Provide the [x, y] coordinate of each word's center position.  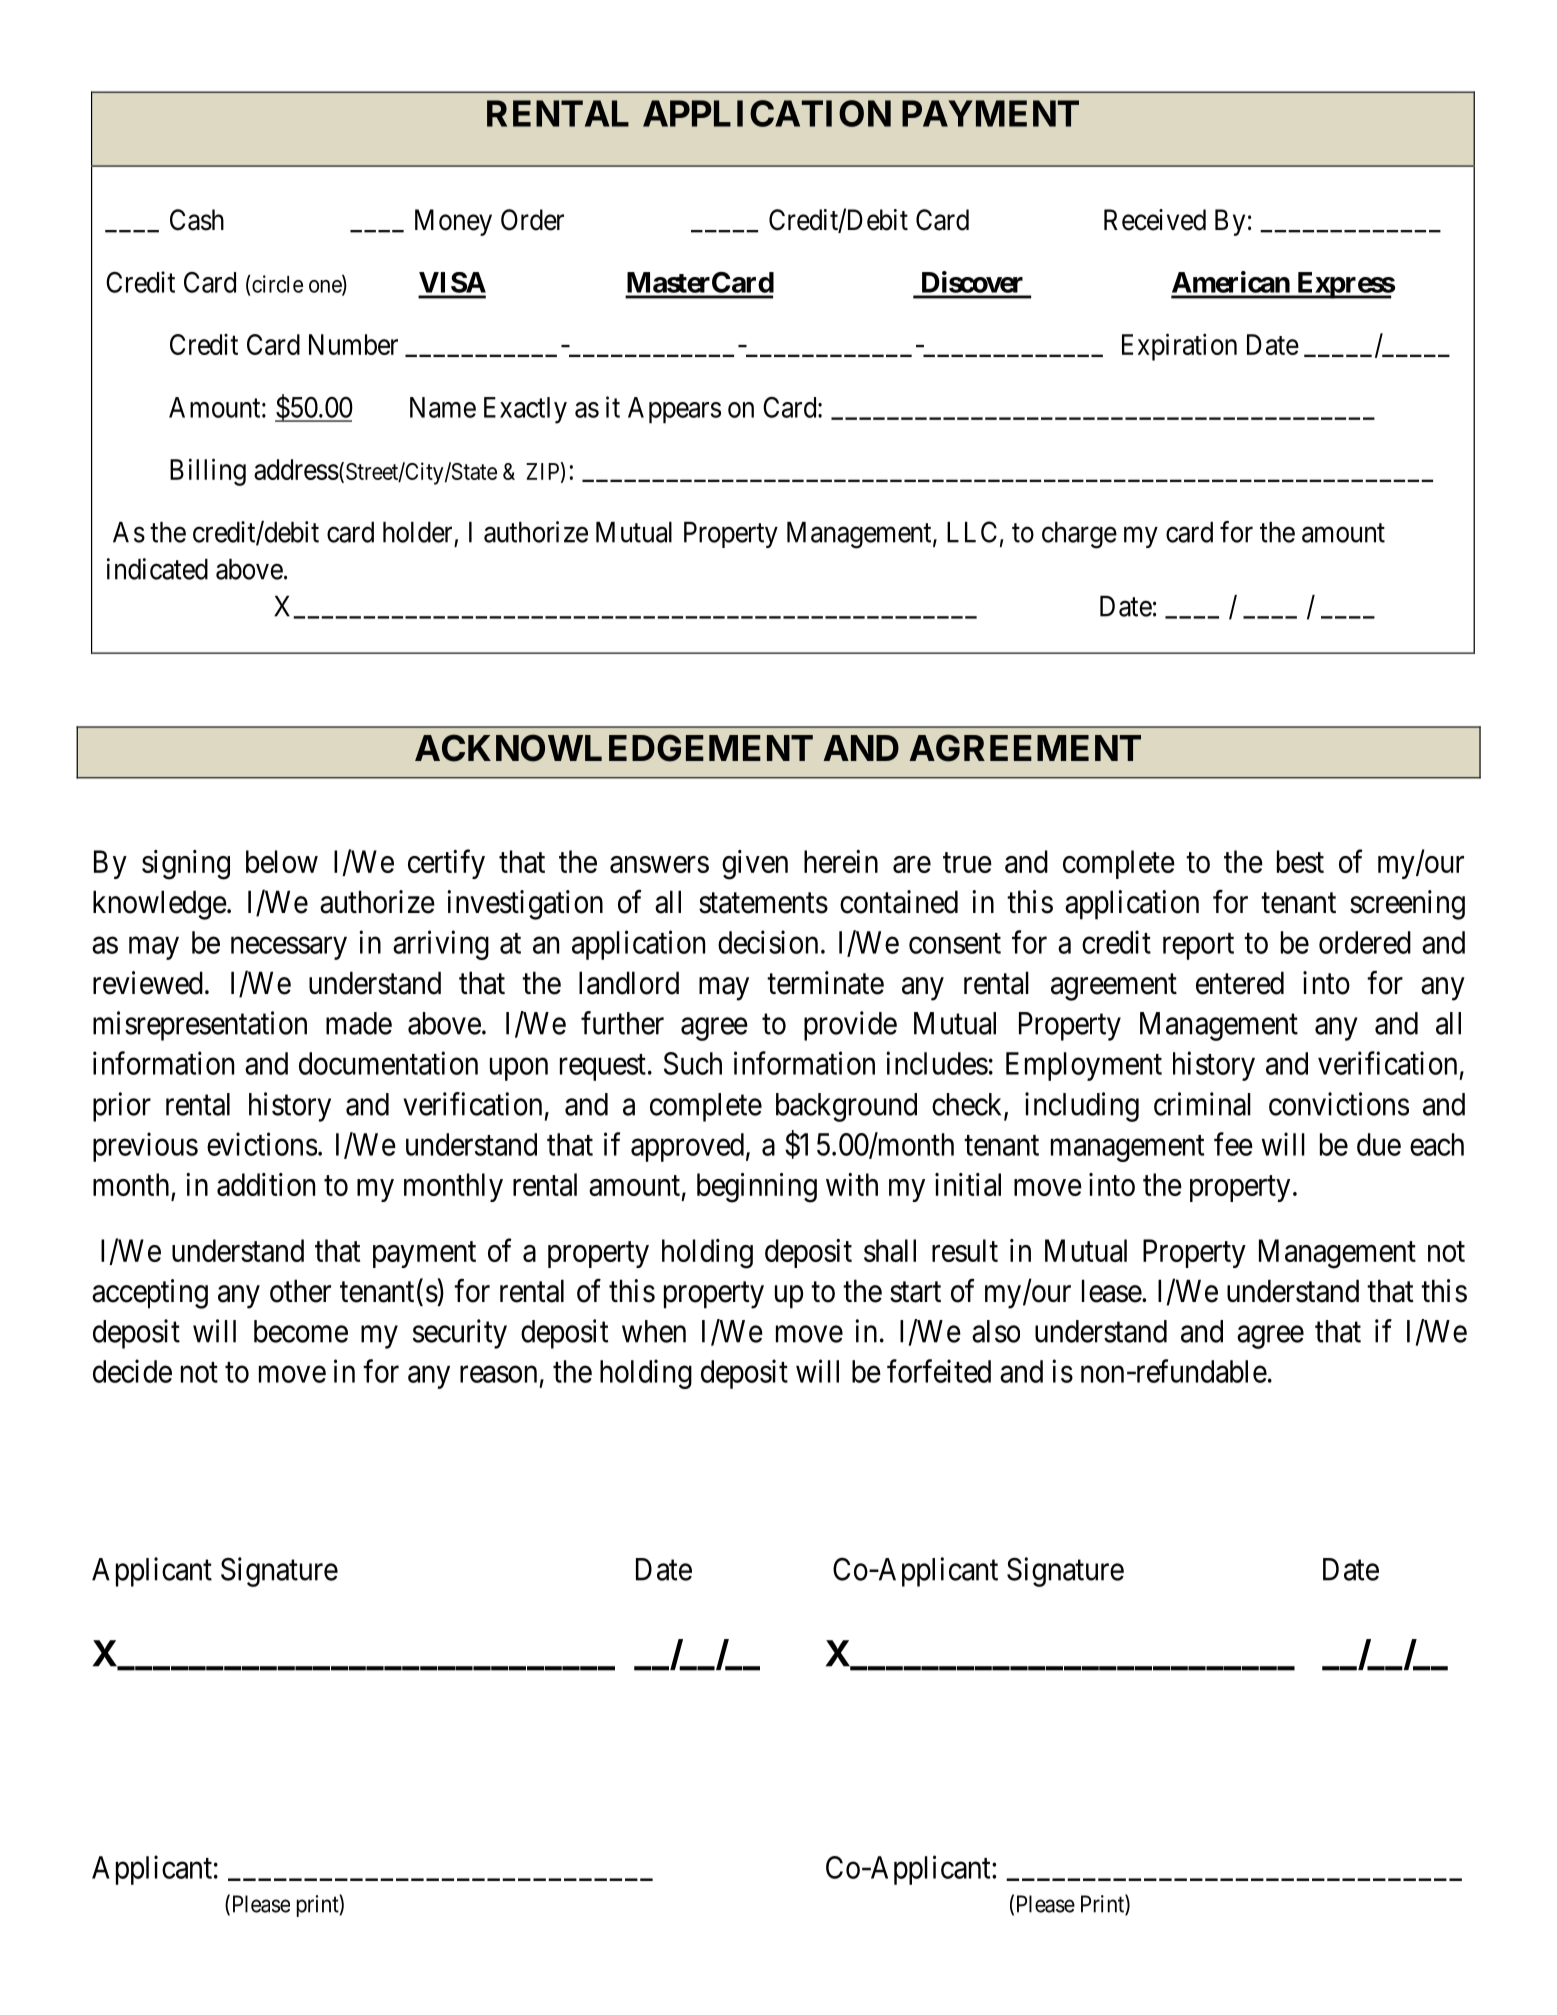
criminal [1202, 1104]
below [282, 861]
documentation [388, 1063]
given [755, 865]
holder [417, 532]
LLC [972, 532]
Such [693, 1063]
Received [1155, 220]
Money [453, 222]
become [301, 1331]
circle [276, 284]
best [1300, 861]
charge [1079, 535]
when [654, 1331]
